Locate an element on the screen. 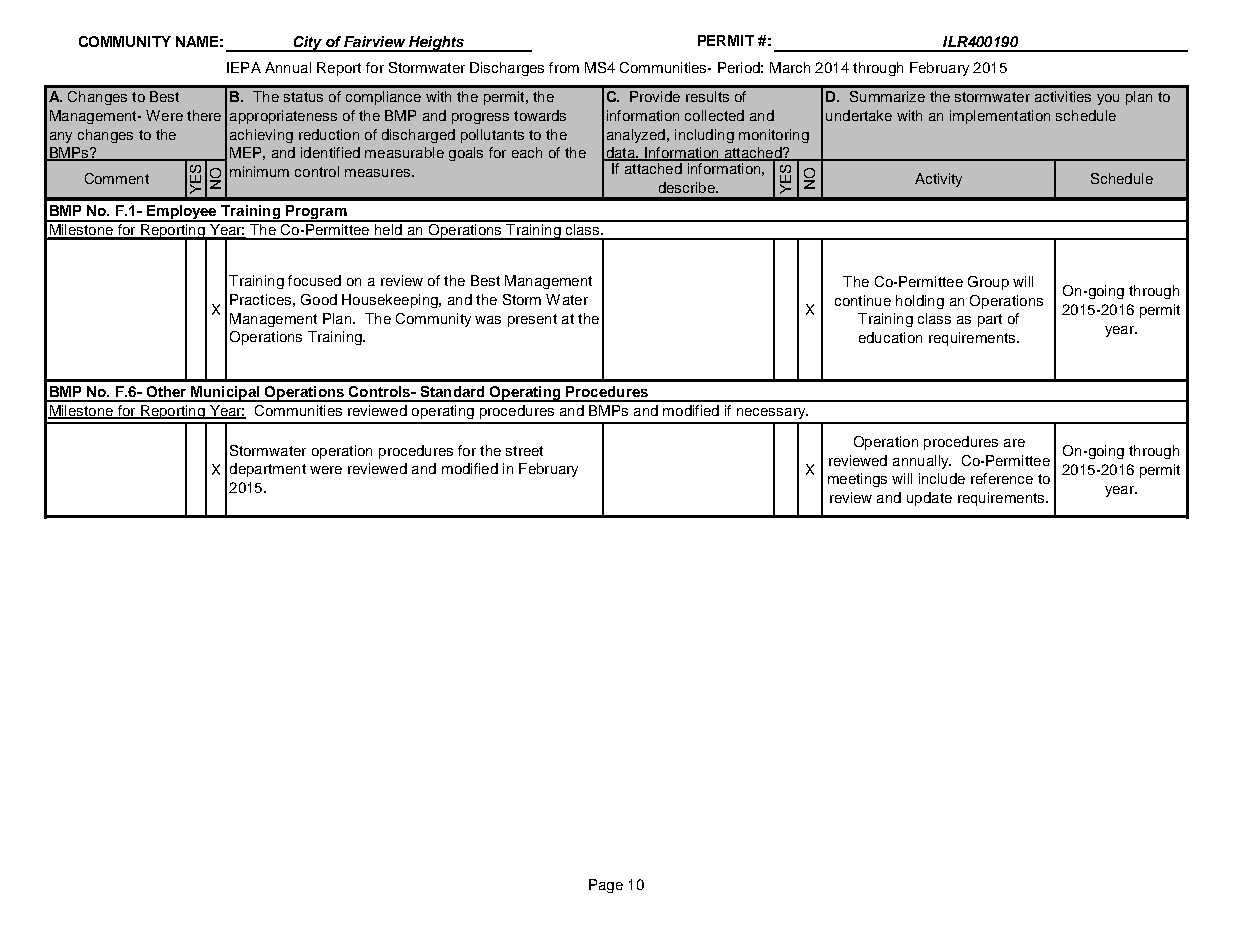  update is located at coordinates (929, 499).
